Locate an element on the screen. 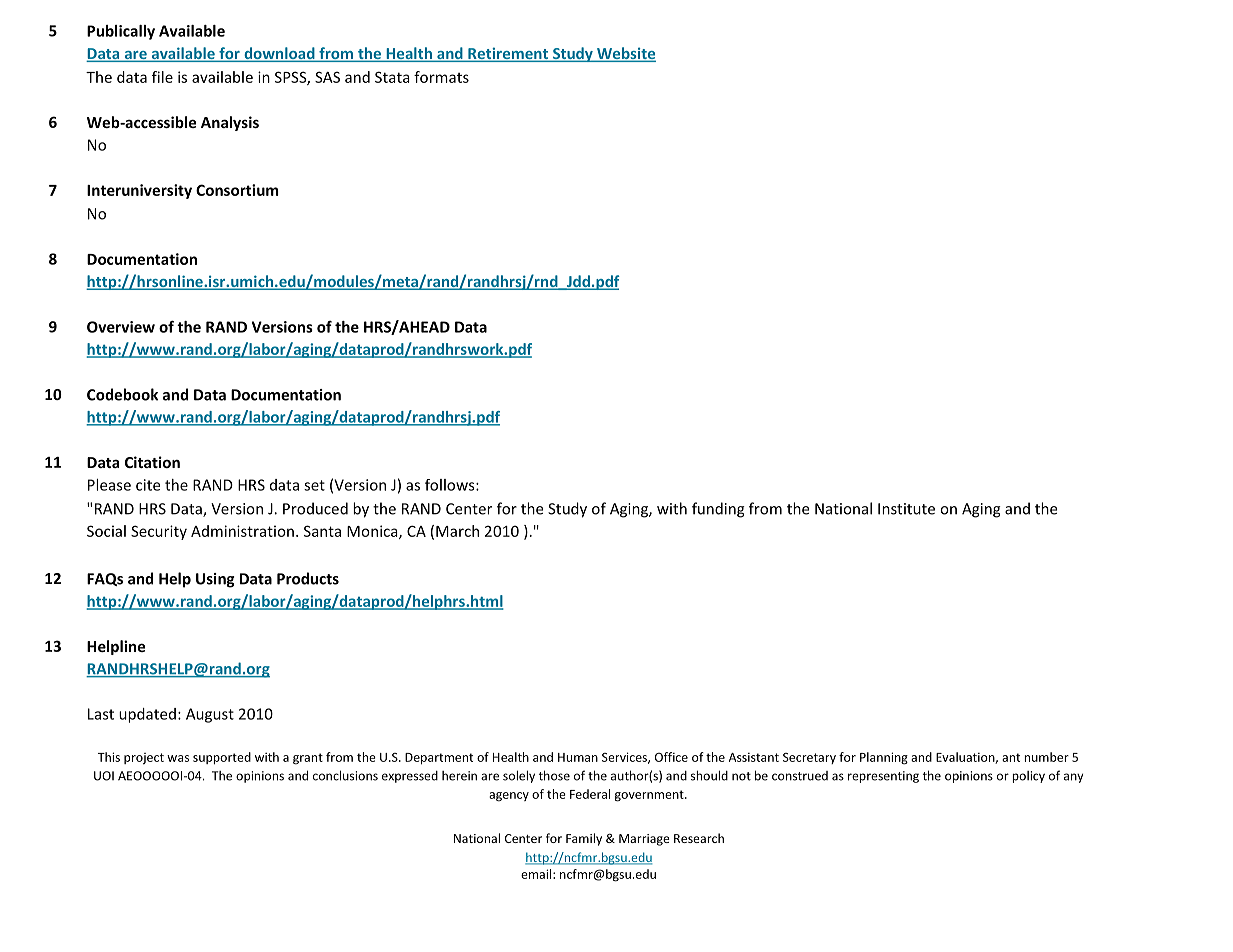 Image resolution: width=1233 pixels, height=952 pixels. funding is located at coordinates (718, 510).
